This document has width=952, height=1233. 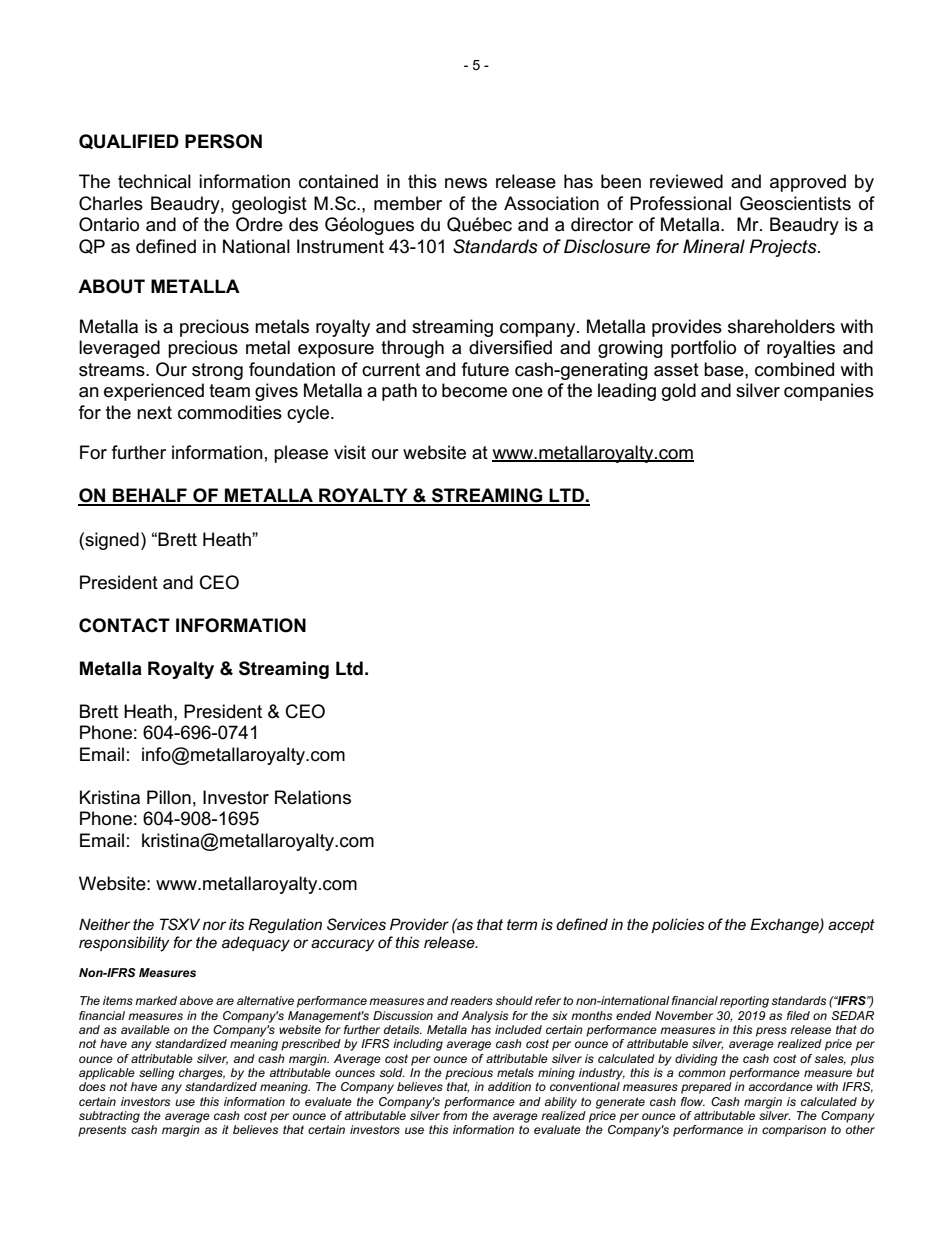 I want to click on visit, so click(x=350, y=452).
